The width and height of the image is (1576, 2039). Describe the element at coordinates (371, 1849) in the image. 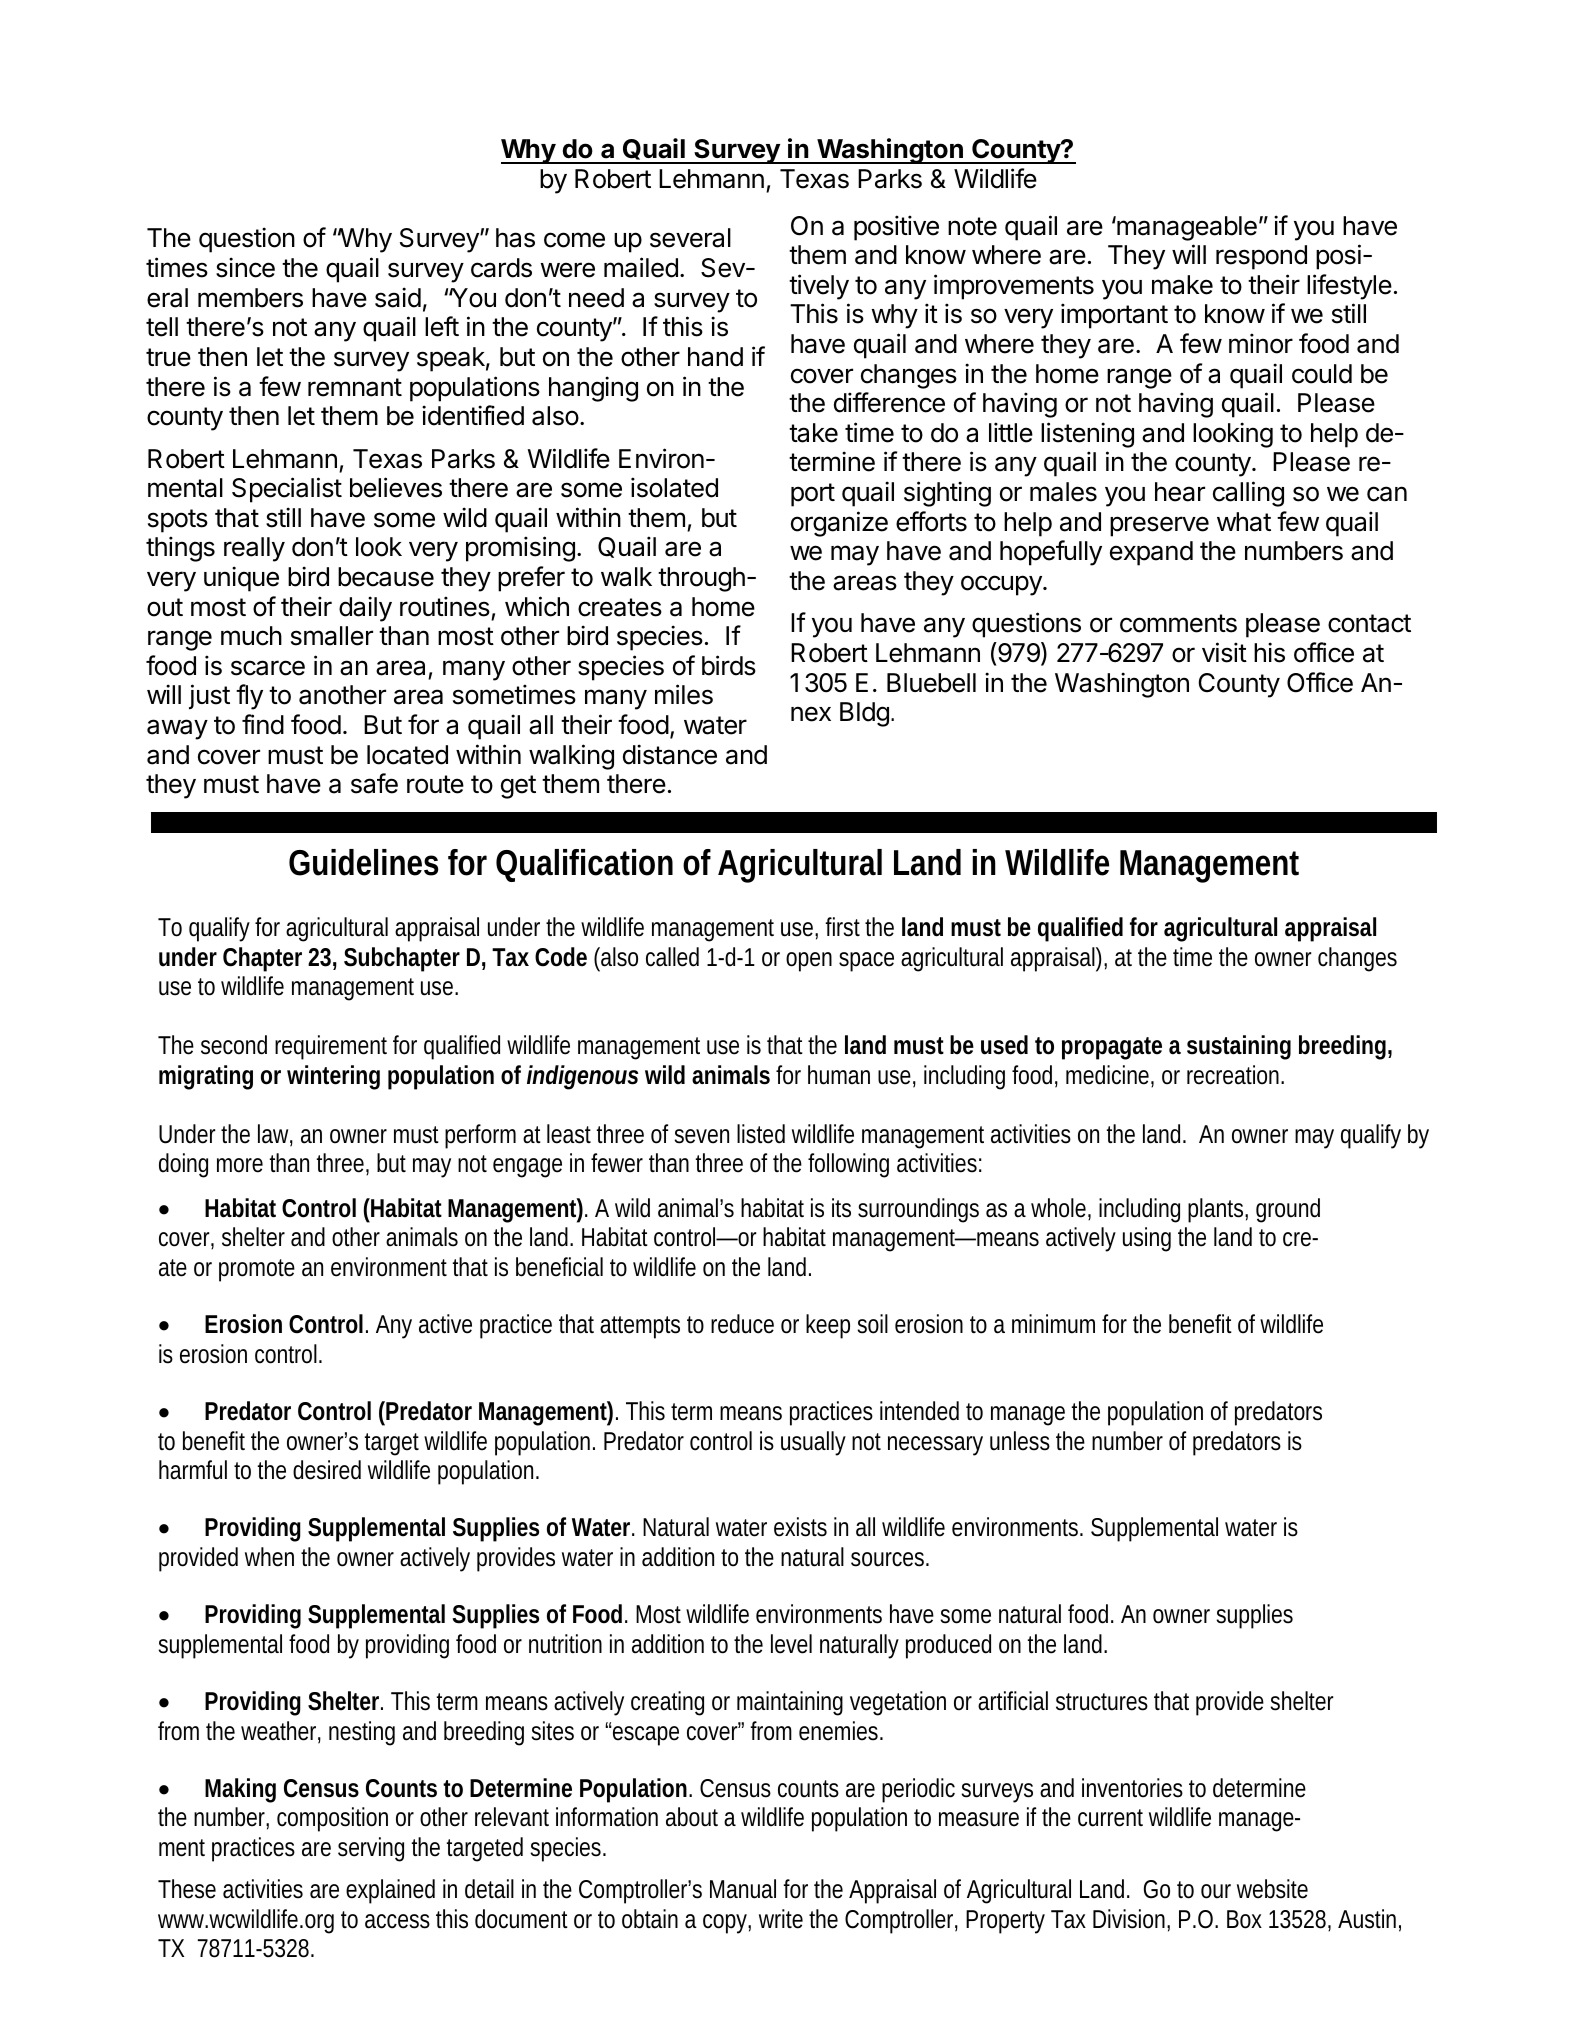

I see `serving` at that location.
